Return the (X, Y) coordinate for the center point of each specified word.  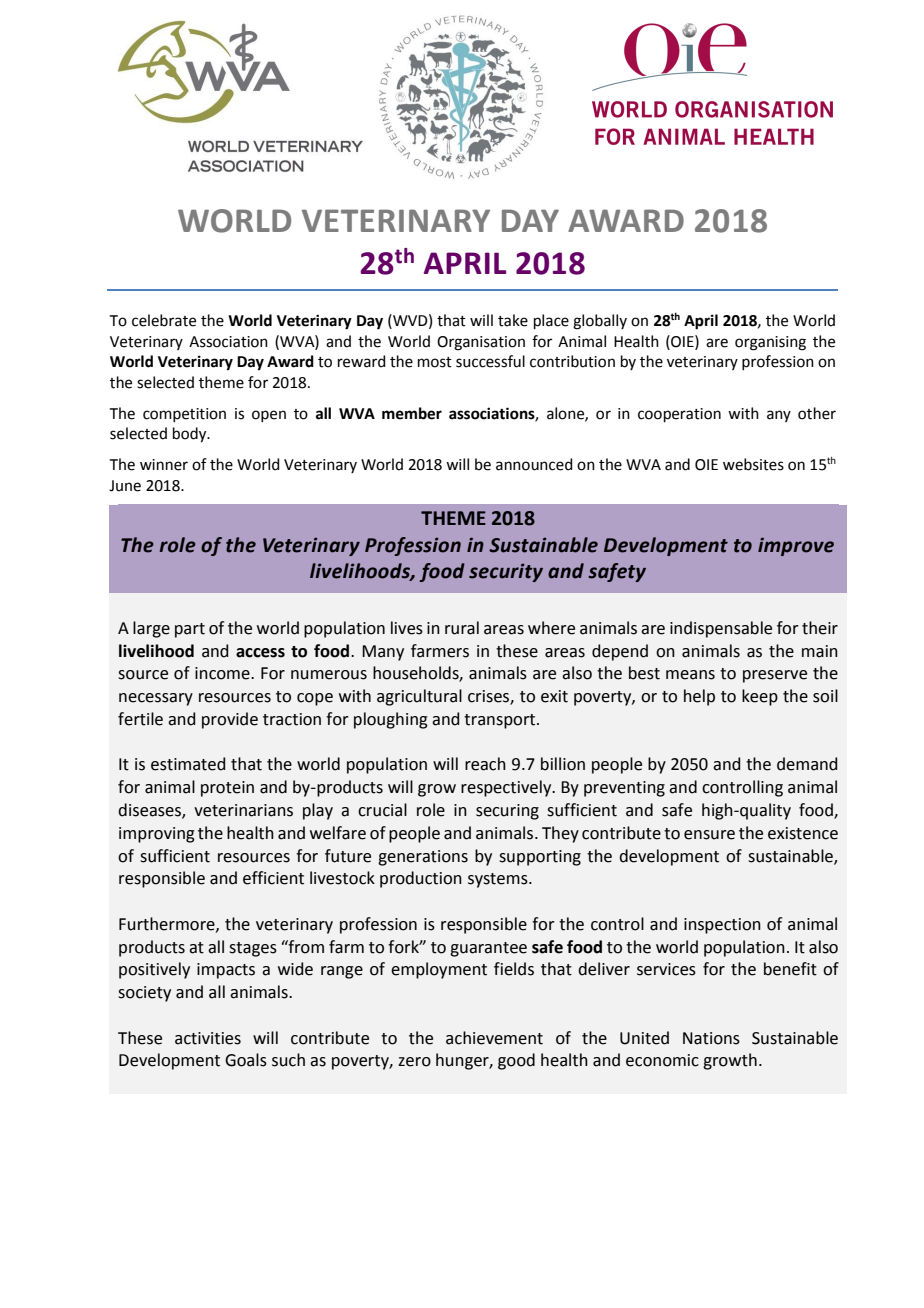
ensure (709, 835)
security (506, 572)
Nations (711, 1038)
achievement (494, 1038)
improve (796, 546)
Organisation (481, 343)
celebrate (164, 320)
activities (208, 1038)
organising (770, 343)
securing (507, 812)
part (190, 630)
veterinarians (243, 810)
